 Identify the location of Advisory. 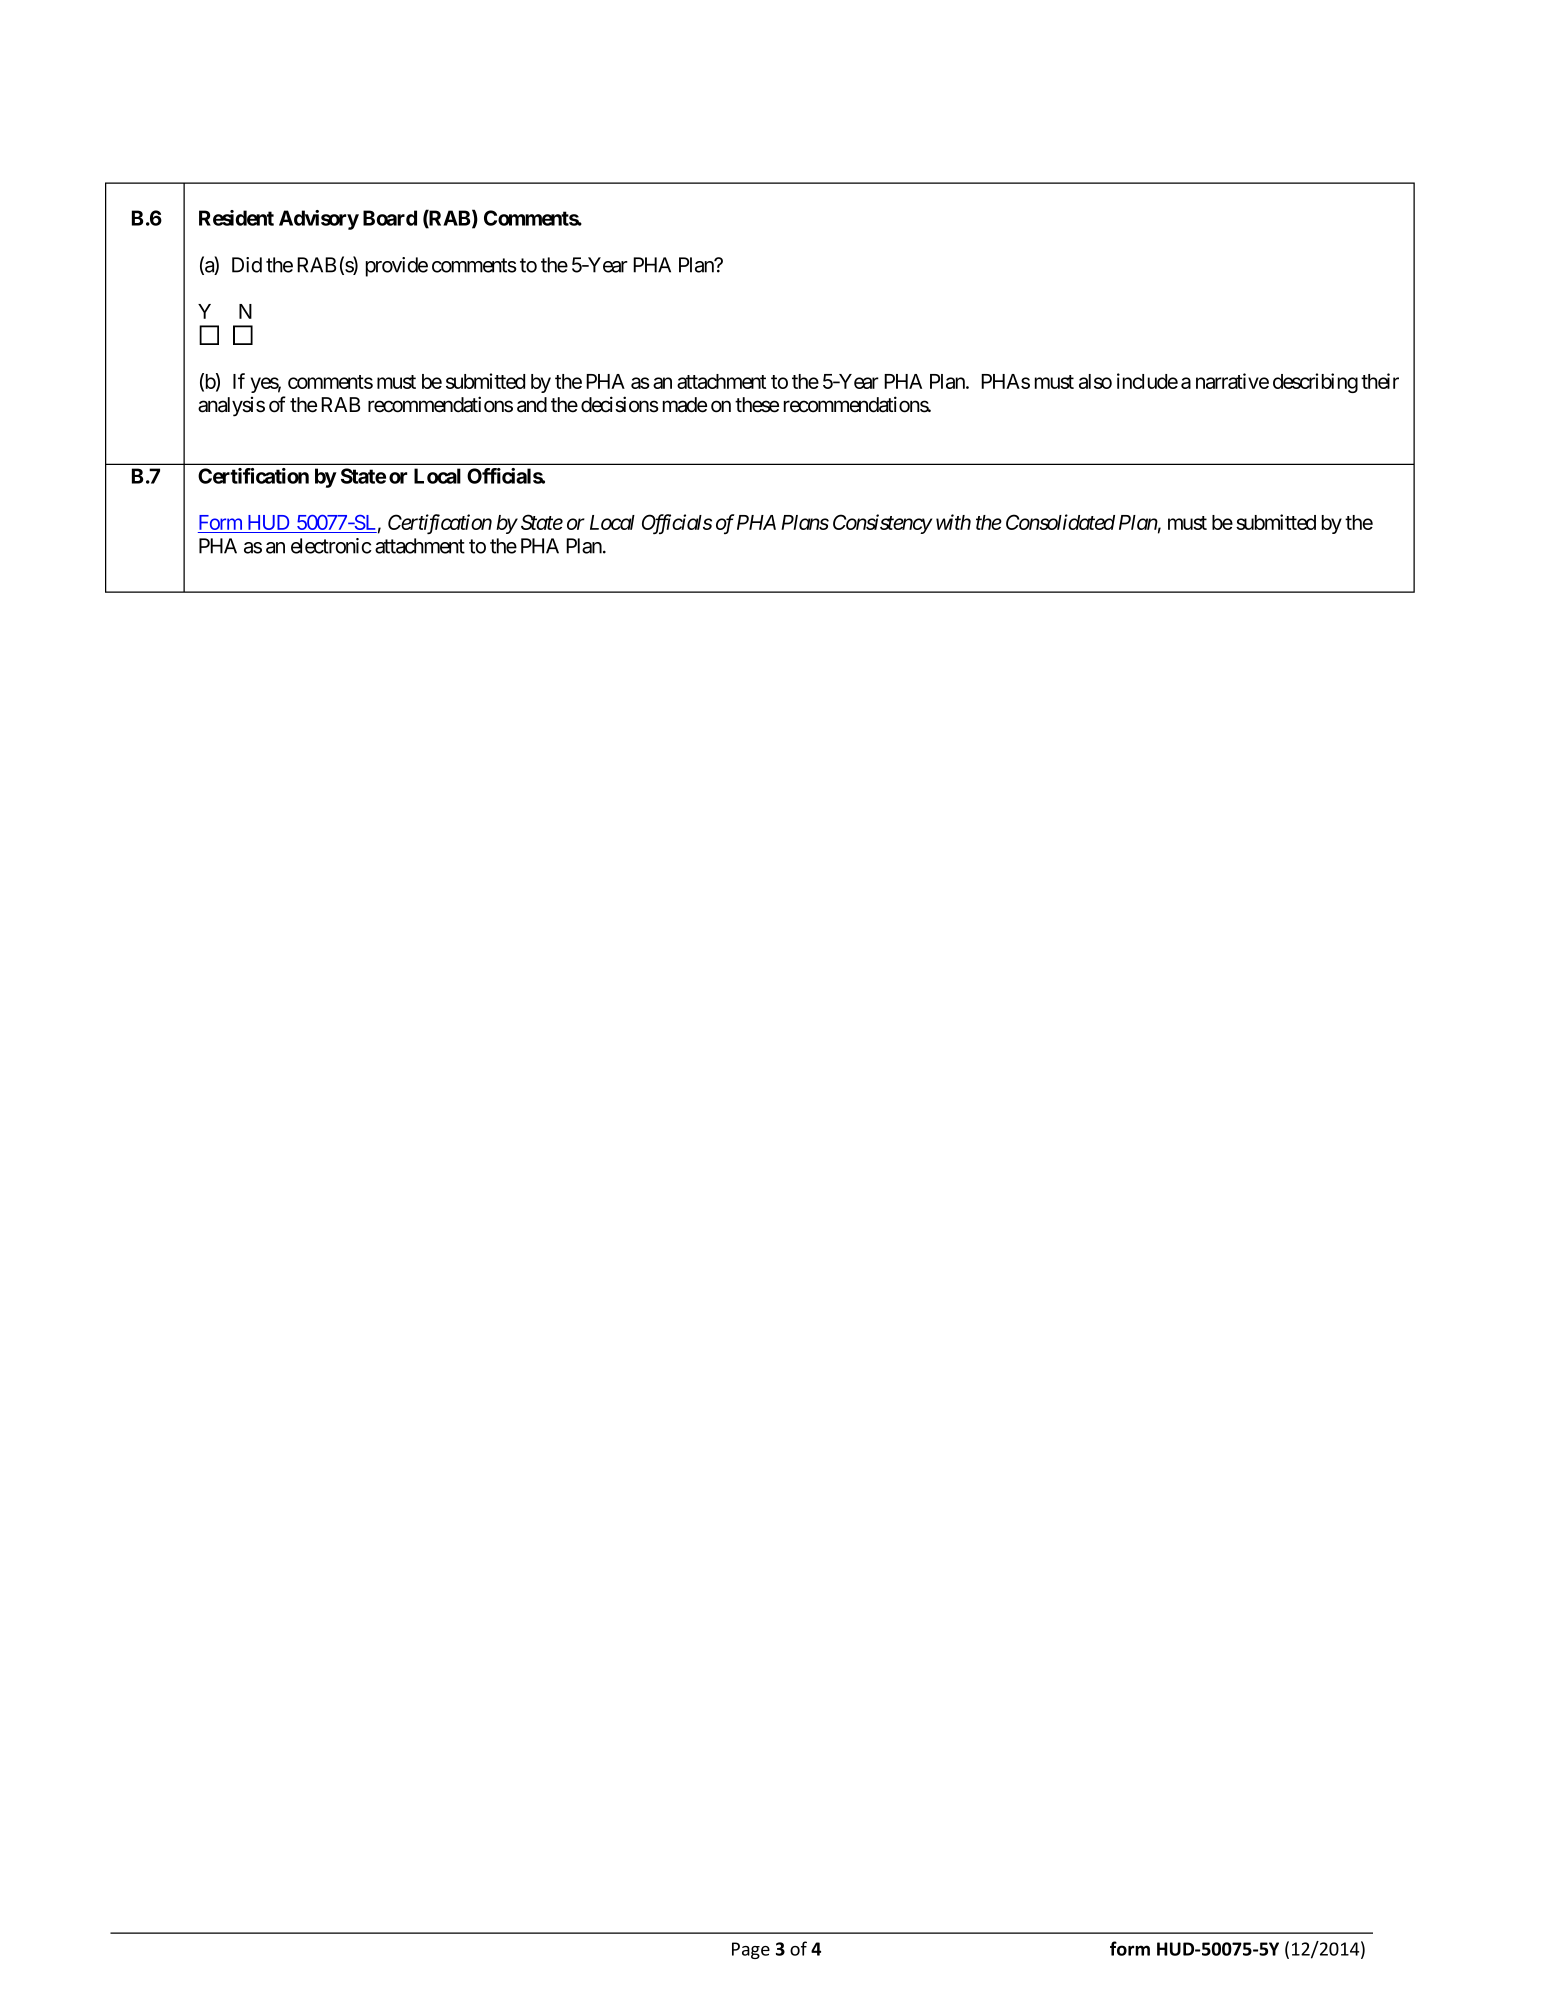
(319, 220).
